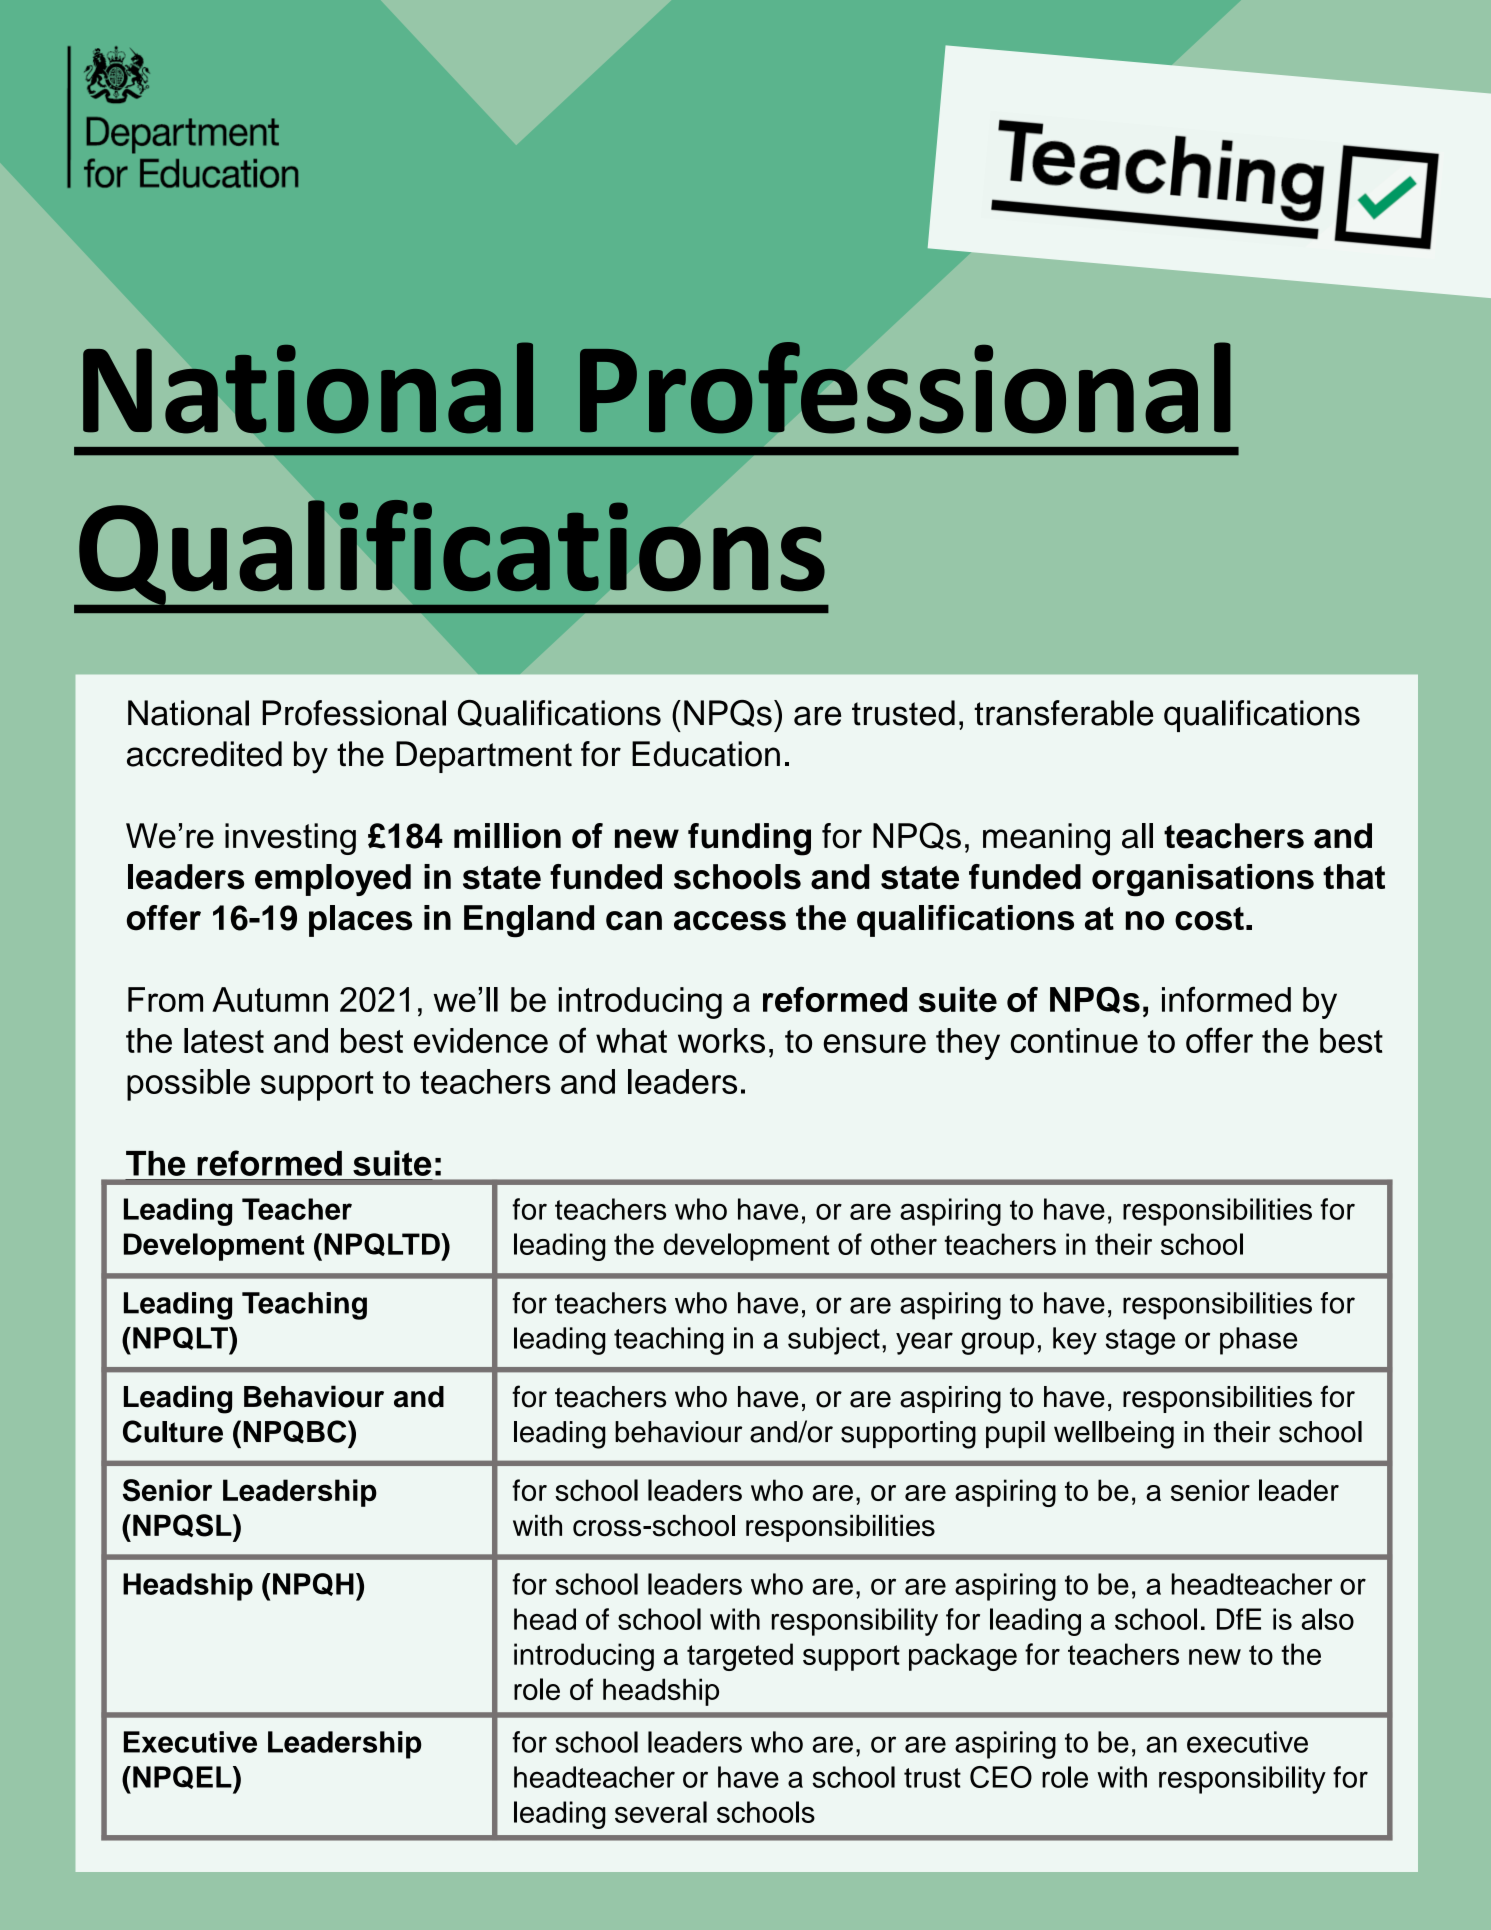  What do you see at coordinates (1015, 1434) in the page?
I see `pupil` at bounding box center [1015, 1434].
